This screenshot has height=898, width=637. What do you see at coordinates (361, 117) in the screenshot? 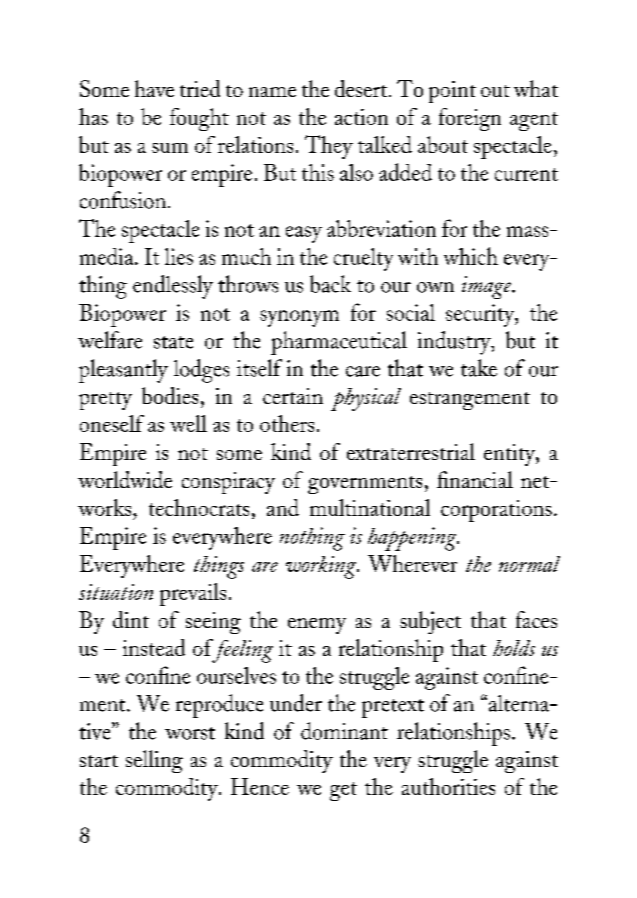
I see `action` at bounding box center [361, 117].
